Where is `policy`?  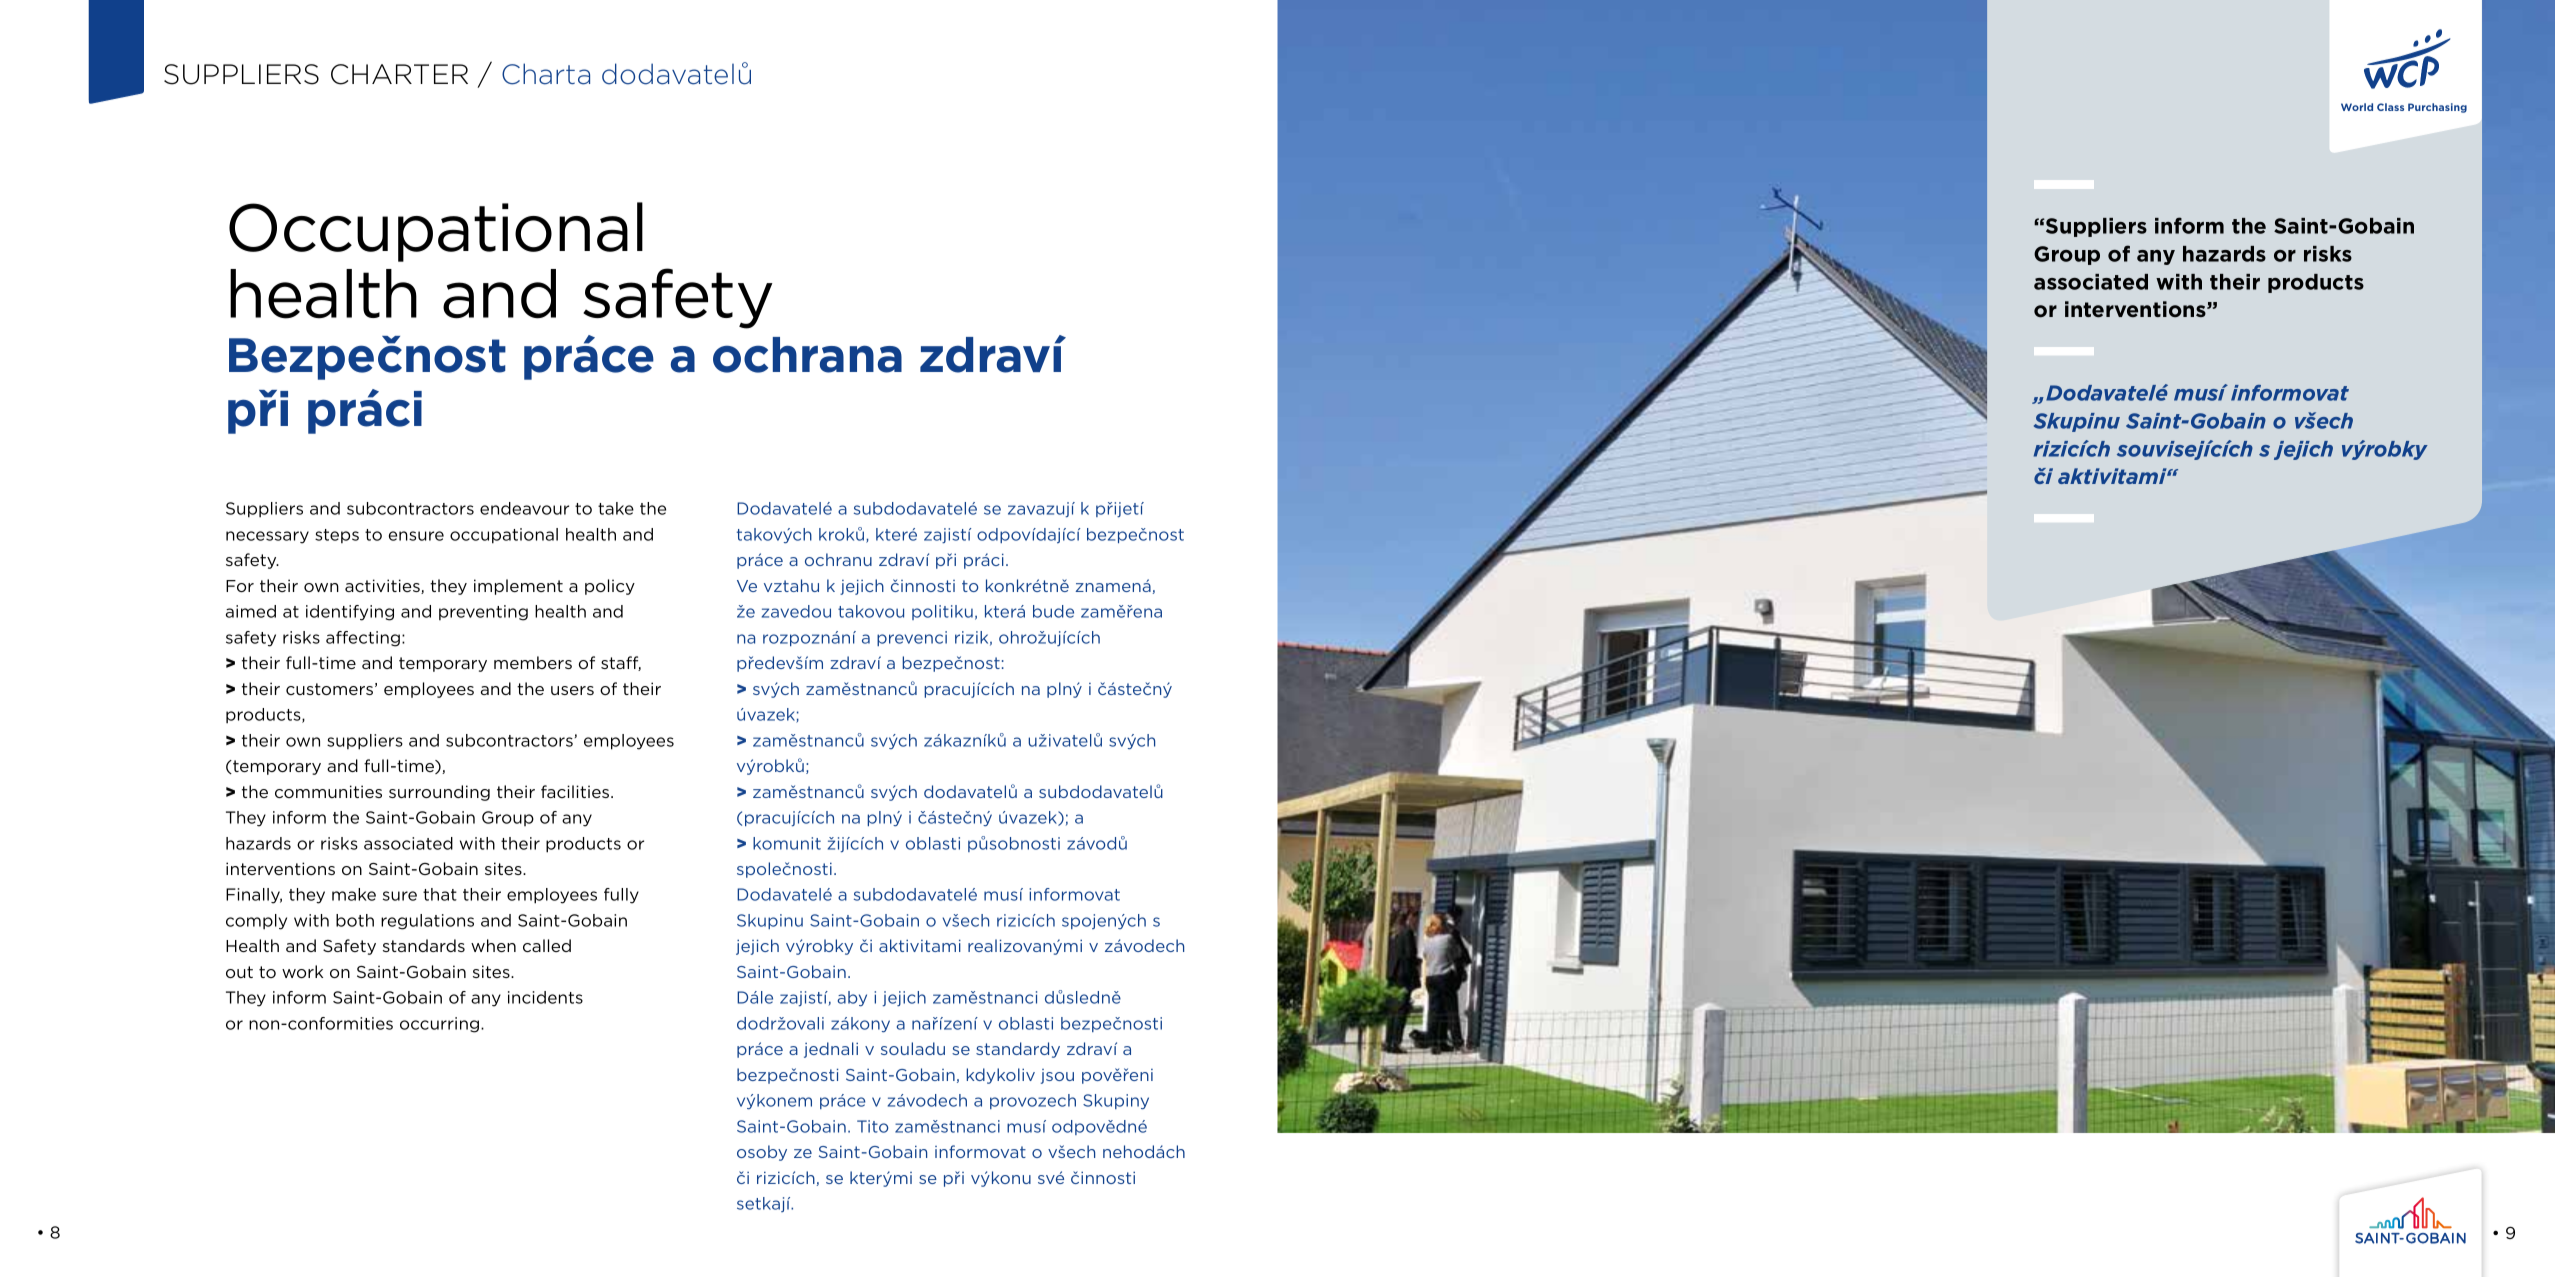
policy is located at coordinates (610, 587).
